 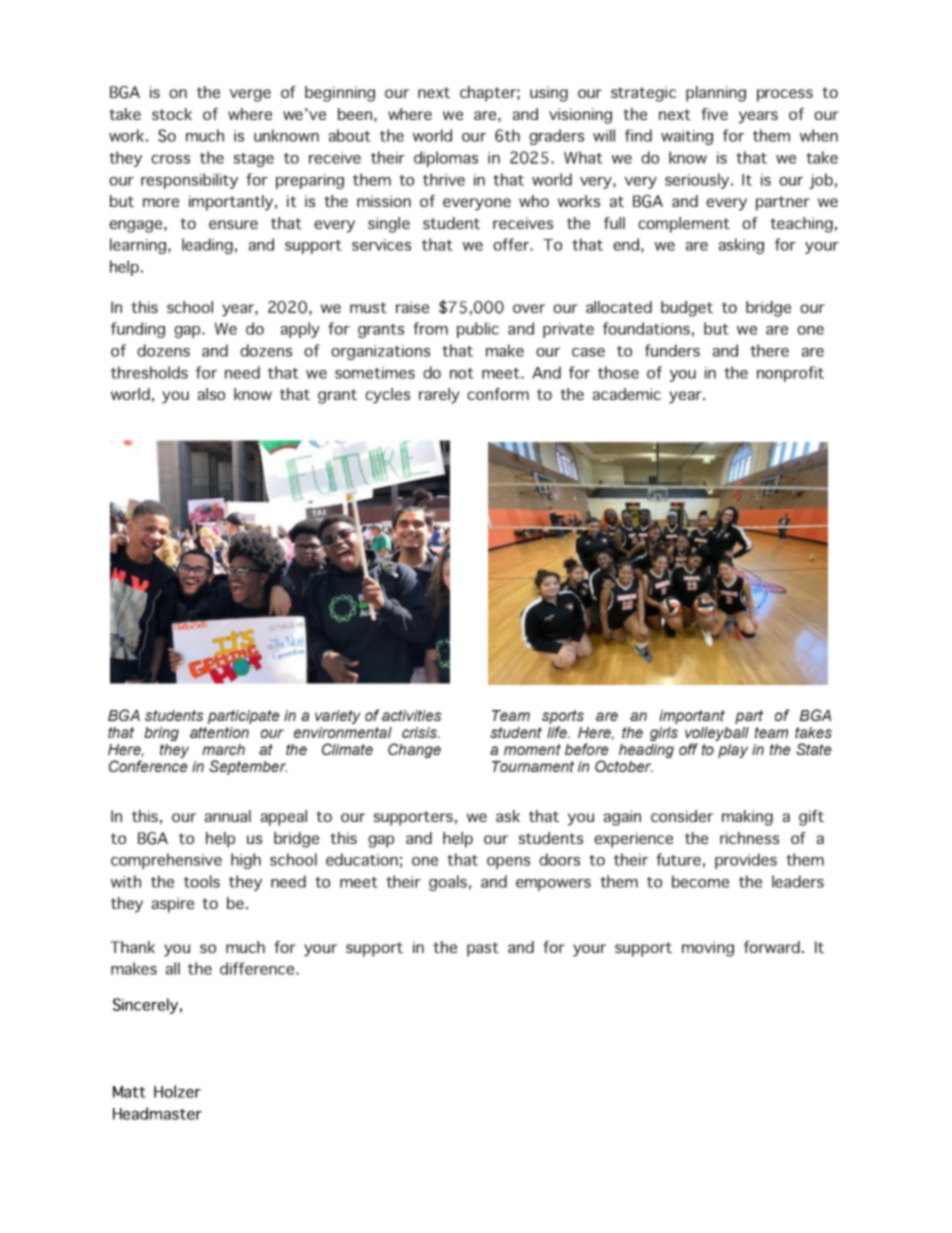 What do you see at coordinates (483, 949) in the image?
I see `past` at bounding box center [483, 949].
